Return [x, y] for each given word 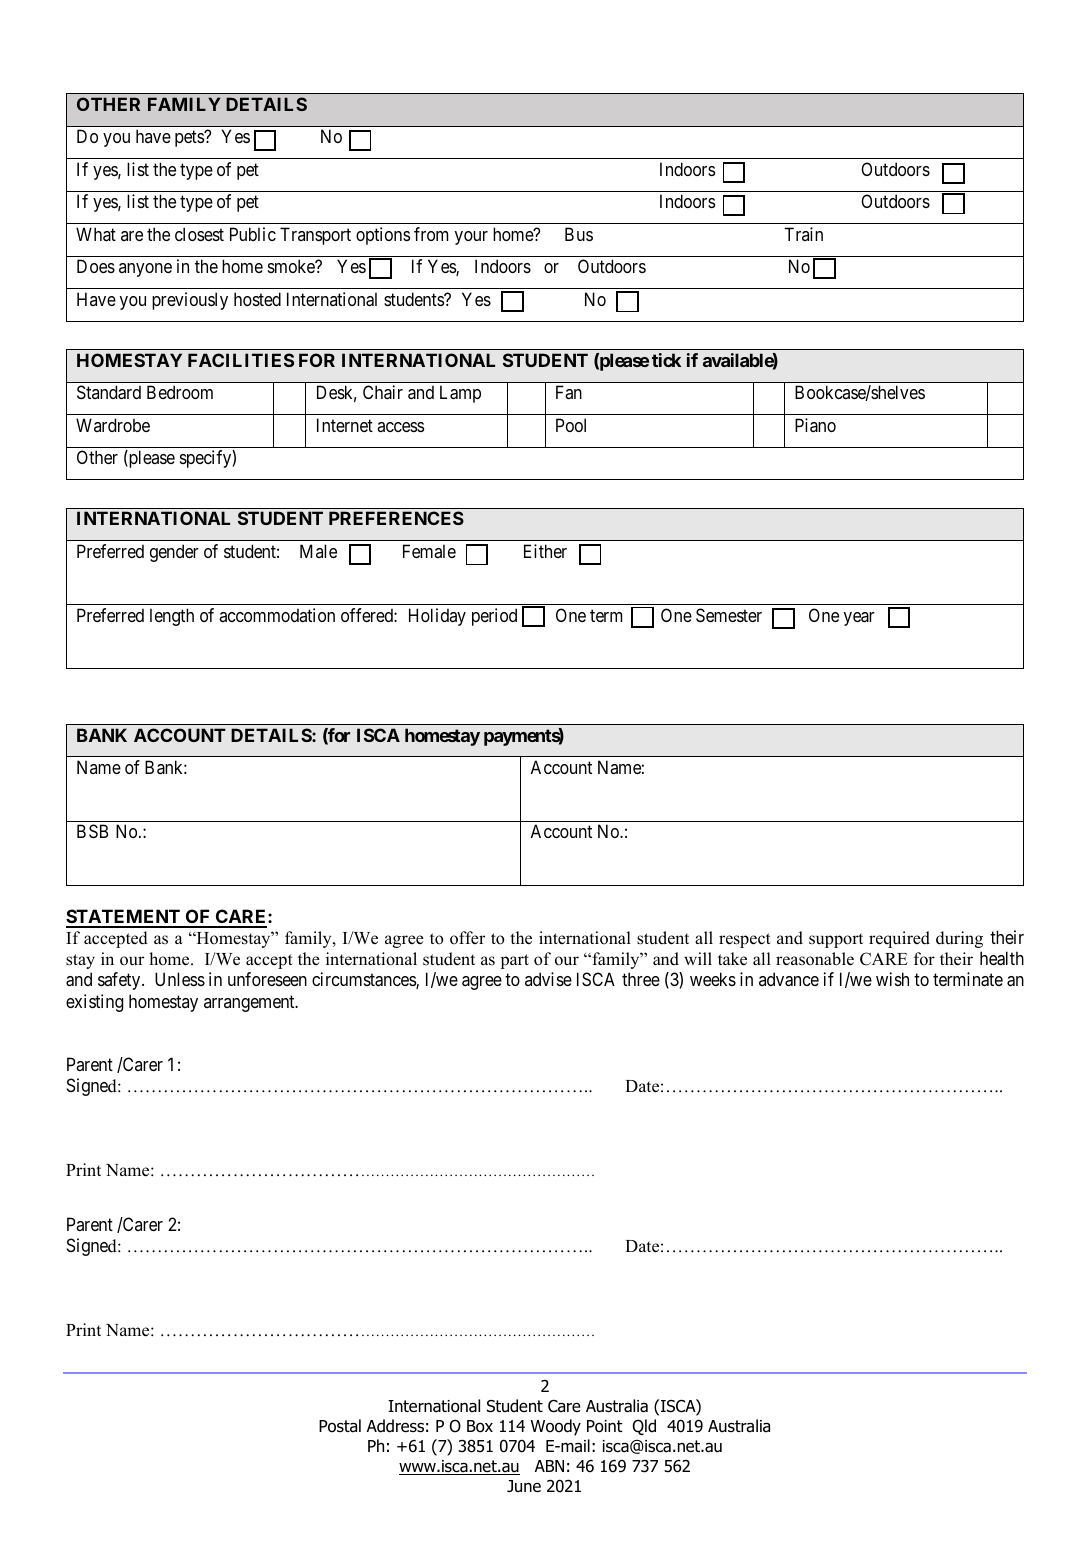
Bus [579, 234]
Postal [340, 1426]
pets [190, 139]
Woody [556, 1427]
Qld [644, 1427]
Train [803, 234]
